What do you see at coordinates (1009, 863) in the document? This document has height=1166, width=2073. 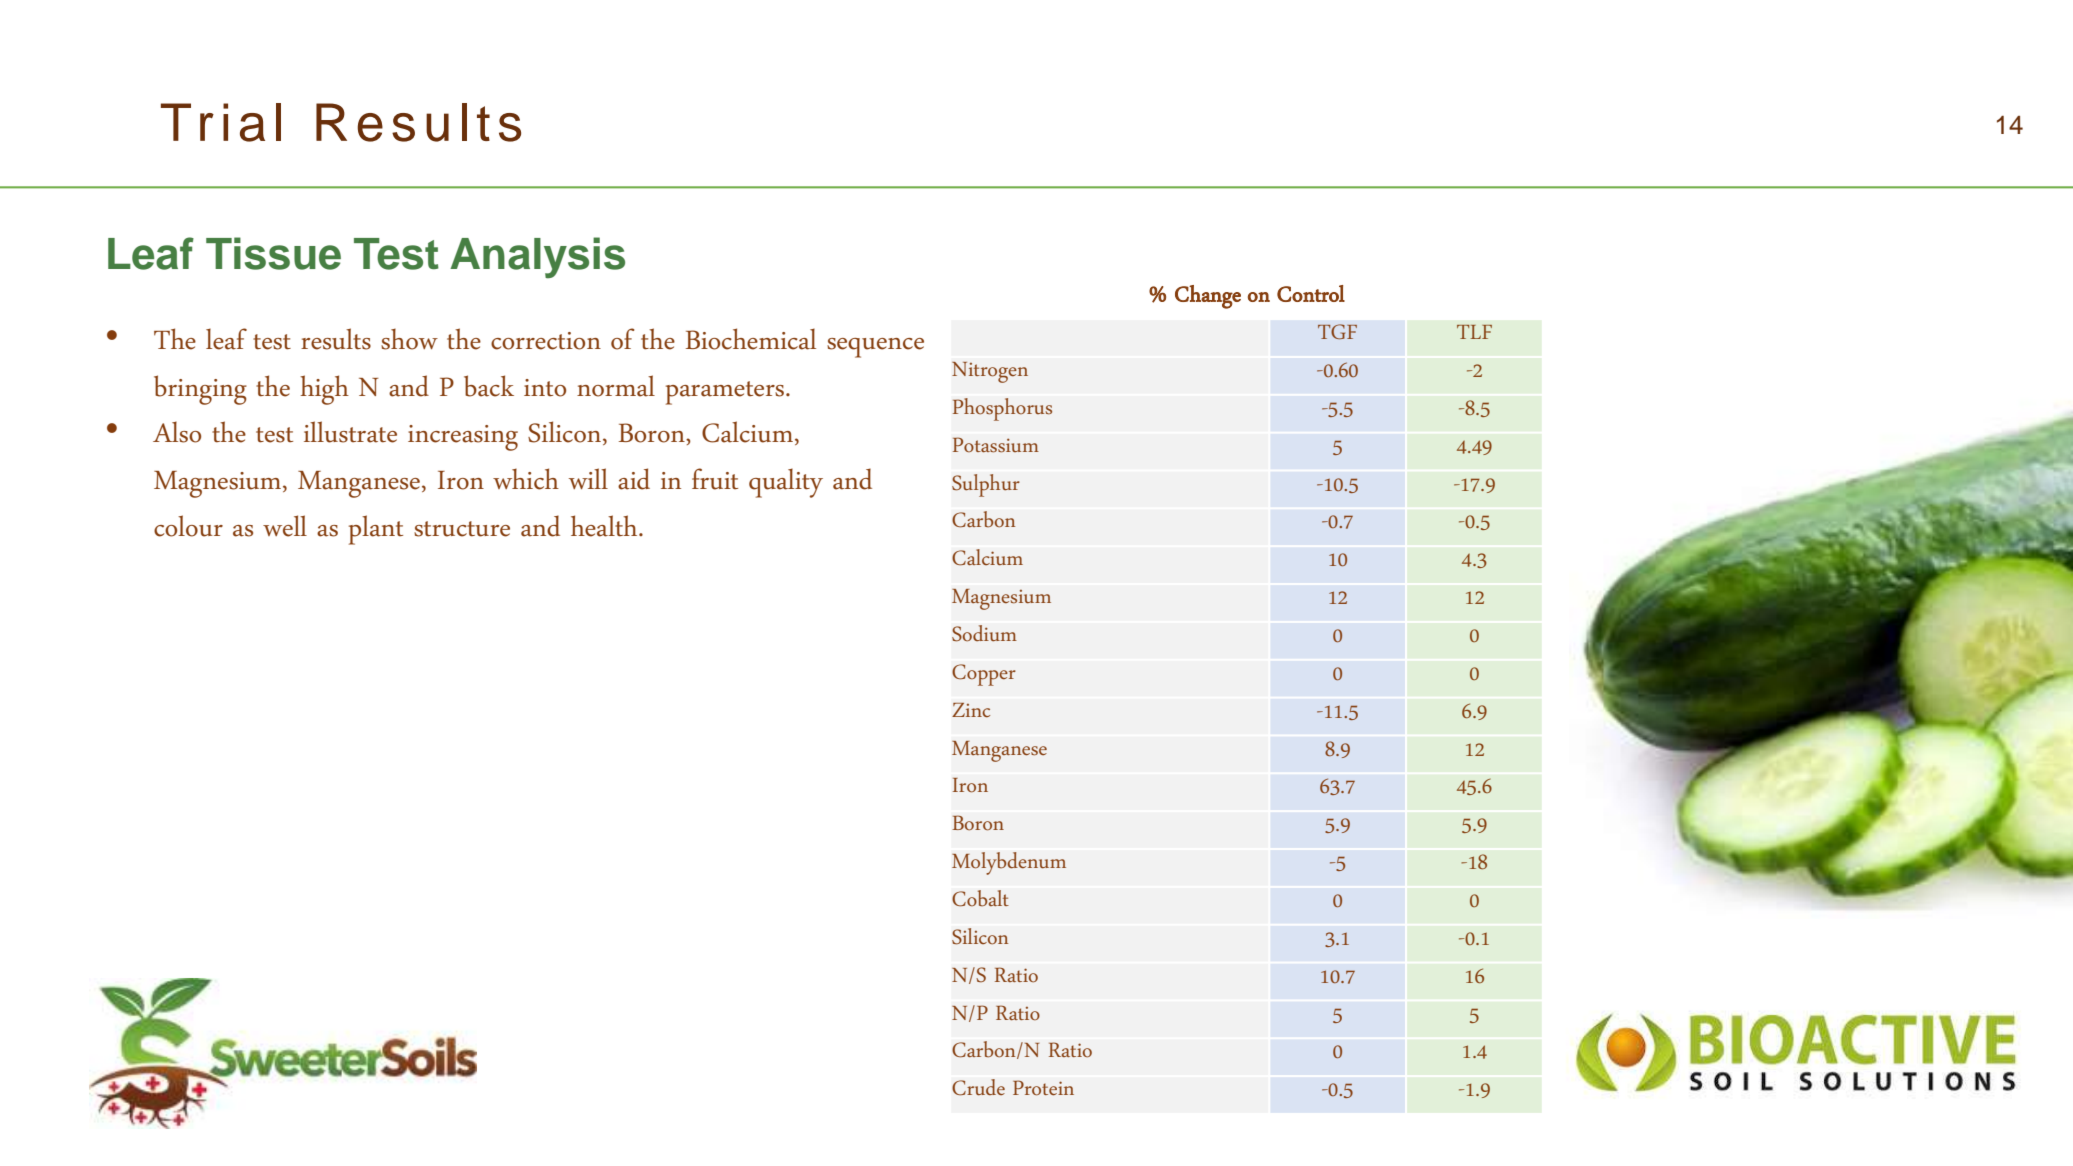 I see `Molybdenum` at bounding box center [1009, 863].
